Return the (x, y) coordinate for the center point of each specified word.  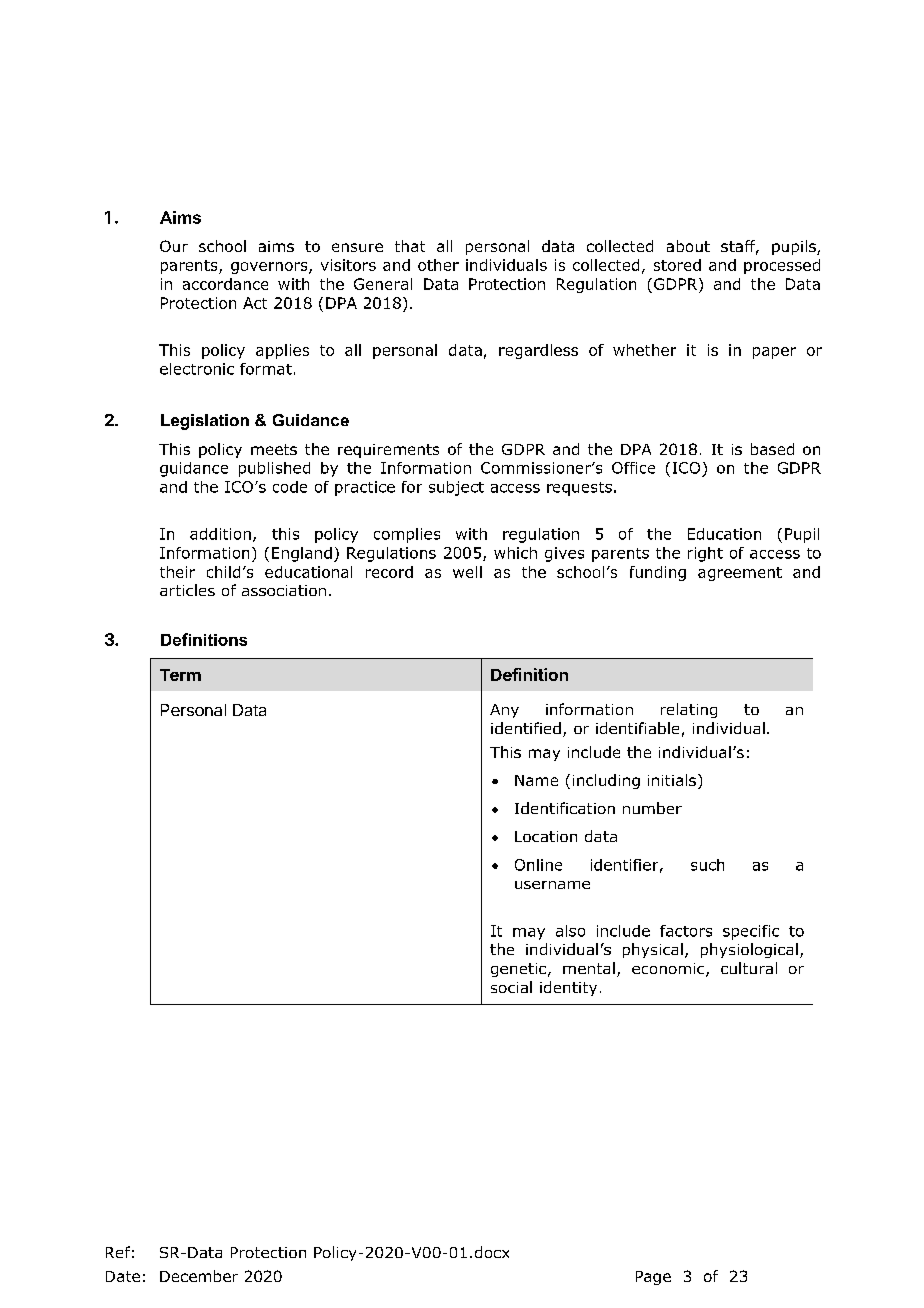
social (511, 987)
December (199, 1276)
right (705, 554)
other (438, 265)
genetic (520, 970)
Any (504, 711)
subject (456, 488)
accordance (225, 284)
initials (672, 780)
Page (653, 1278)
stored (677, 265)
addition (220, 534)
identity (568, 988)
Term (180, 675)
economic (669, 970)
